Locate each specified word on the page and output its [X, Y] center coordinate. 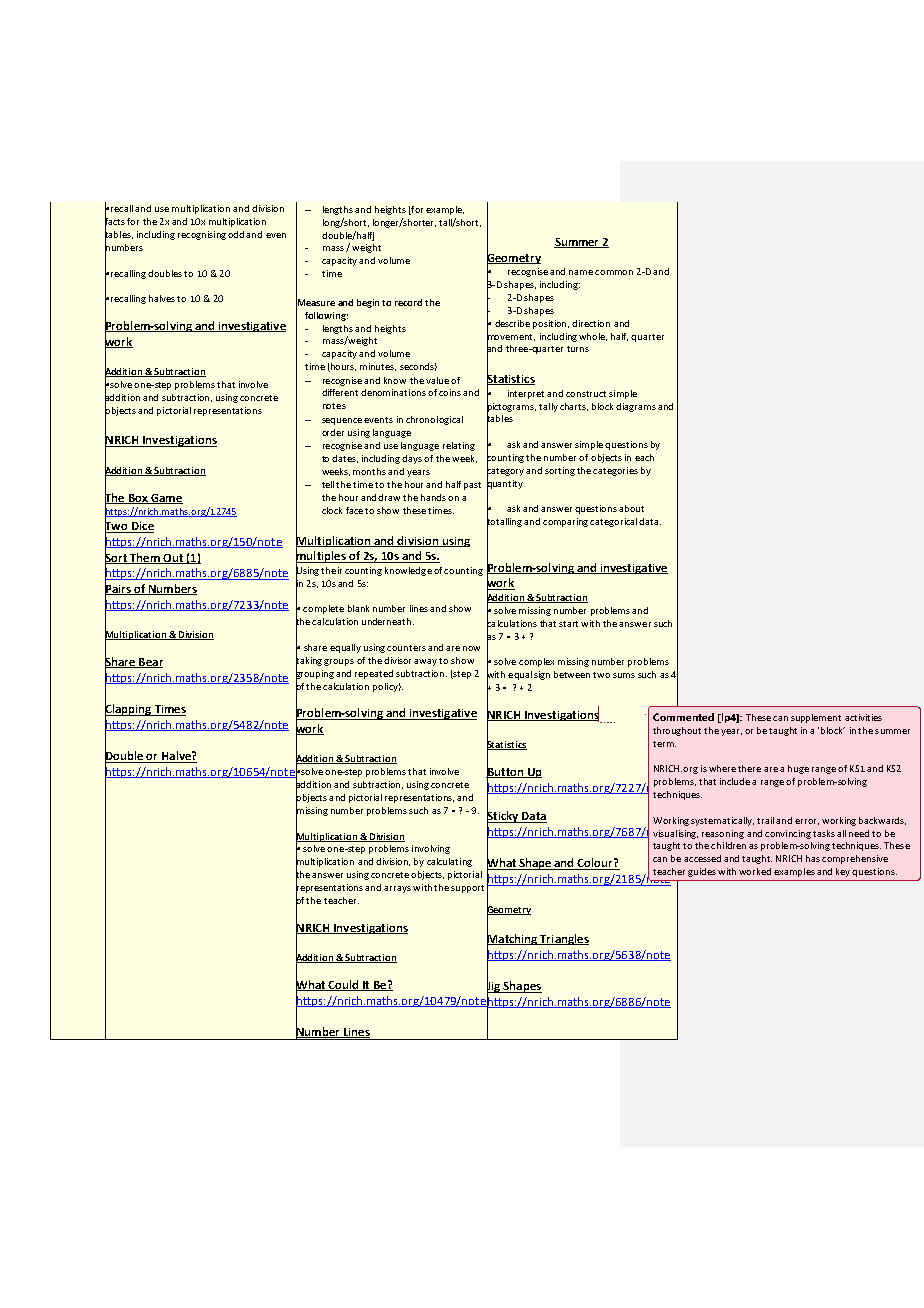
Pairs [119, 589]
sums [624, 675]
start [568, 624]
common [614, 272]
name [581, 272]
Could [344, 985]
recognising [202, 235]
